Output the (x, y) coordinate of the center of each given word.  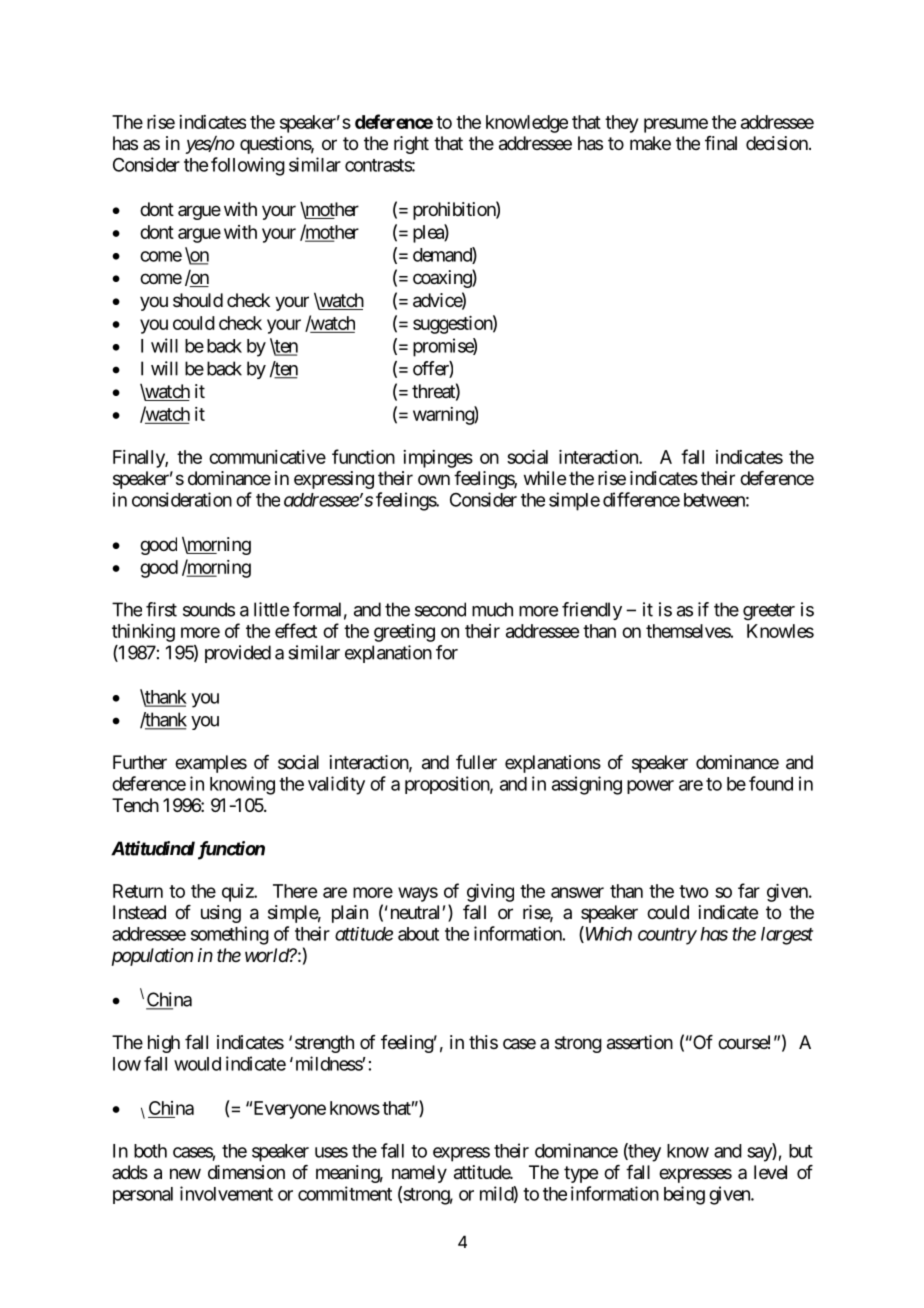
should (198, 300)
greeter (769, 612)
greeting (404, 633)
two (693, 891)
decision (778, 143)
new (185, 1173)
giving (490, 893)
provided (238, 654)
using (221, 914)
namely (419, 1174)
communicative (267, 457)
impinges (438, 459)
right (411, 145)
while (545, 478)
